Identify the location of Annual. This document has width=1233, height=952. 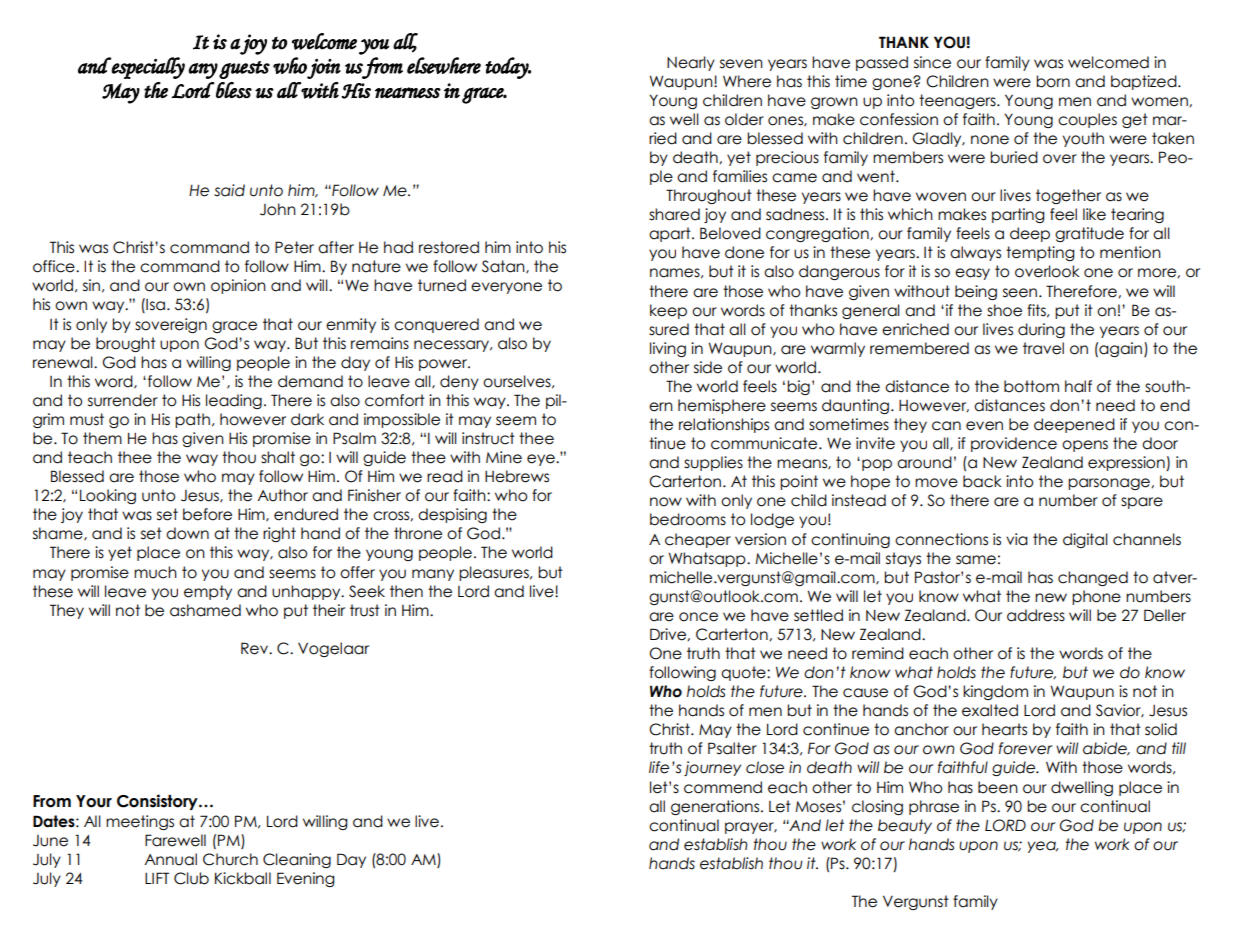
(171, 859).
